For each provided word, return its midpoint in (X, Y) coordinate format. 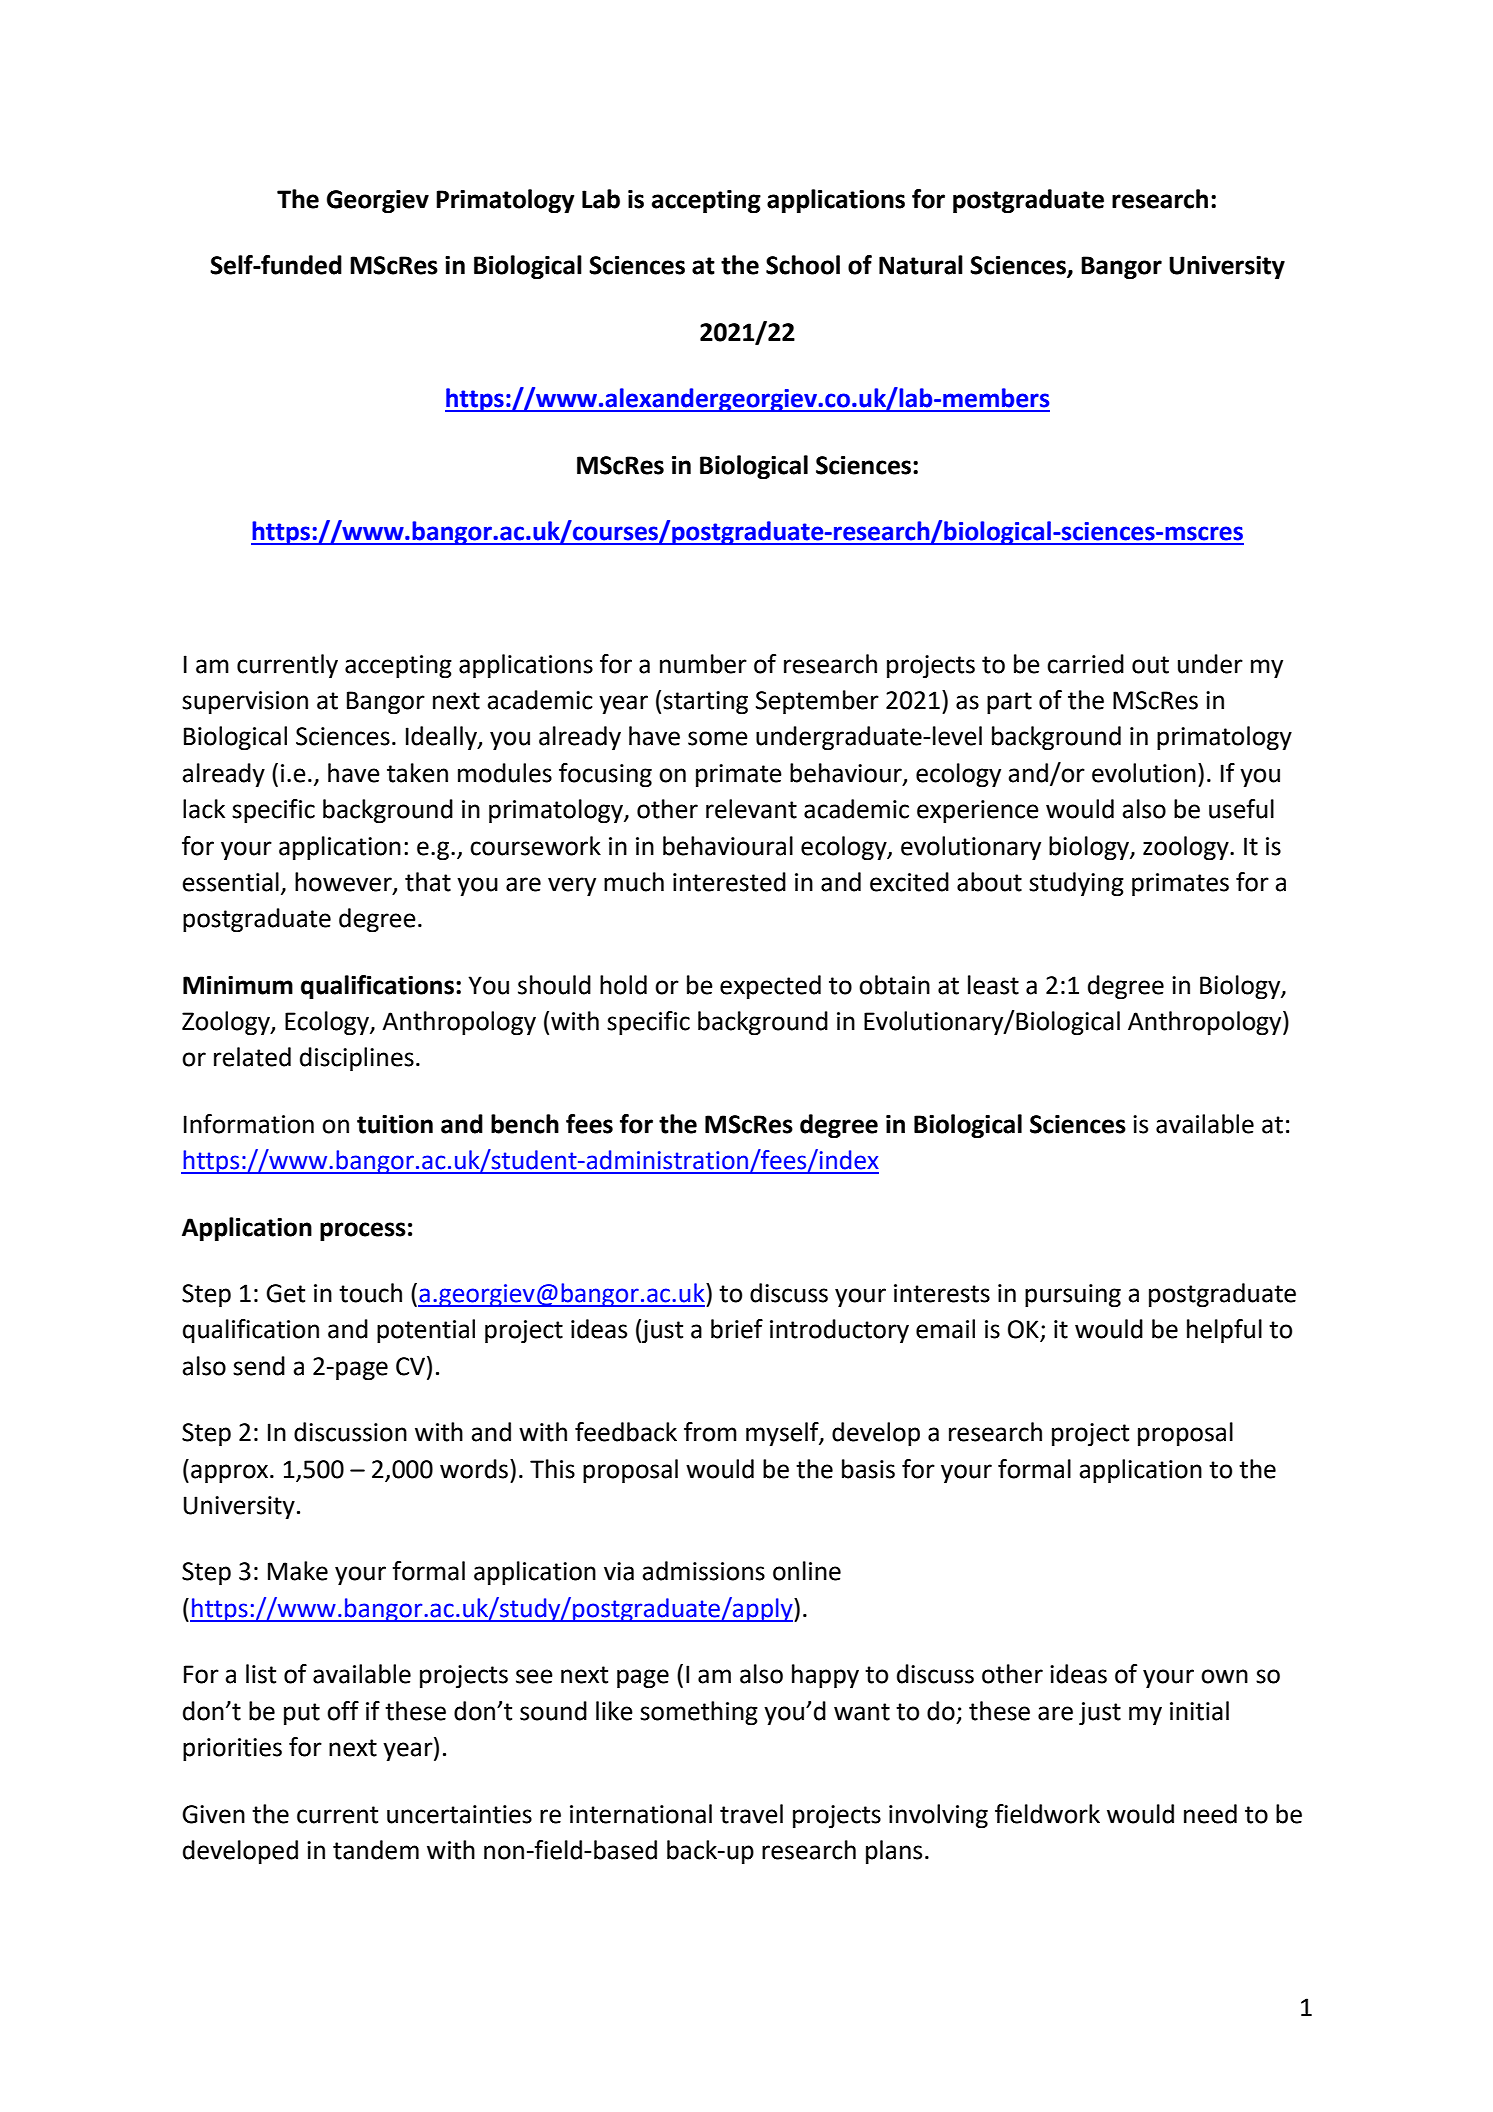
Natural (921, 265)
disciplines (357, 1059)
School (803, 265)
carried (1085, 664)
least (993, 985)
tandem (376, 1850)
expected (770, 987)
